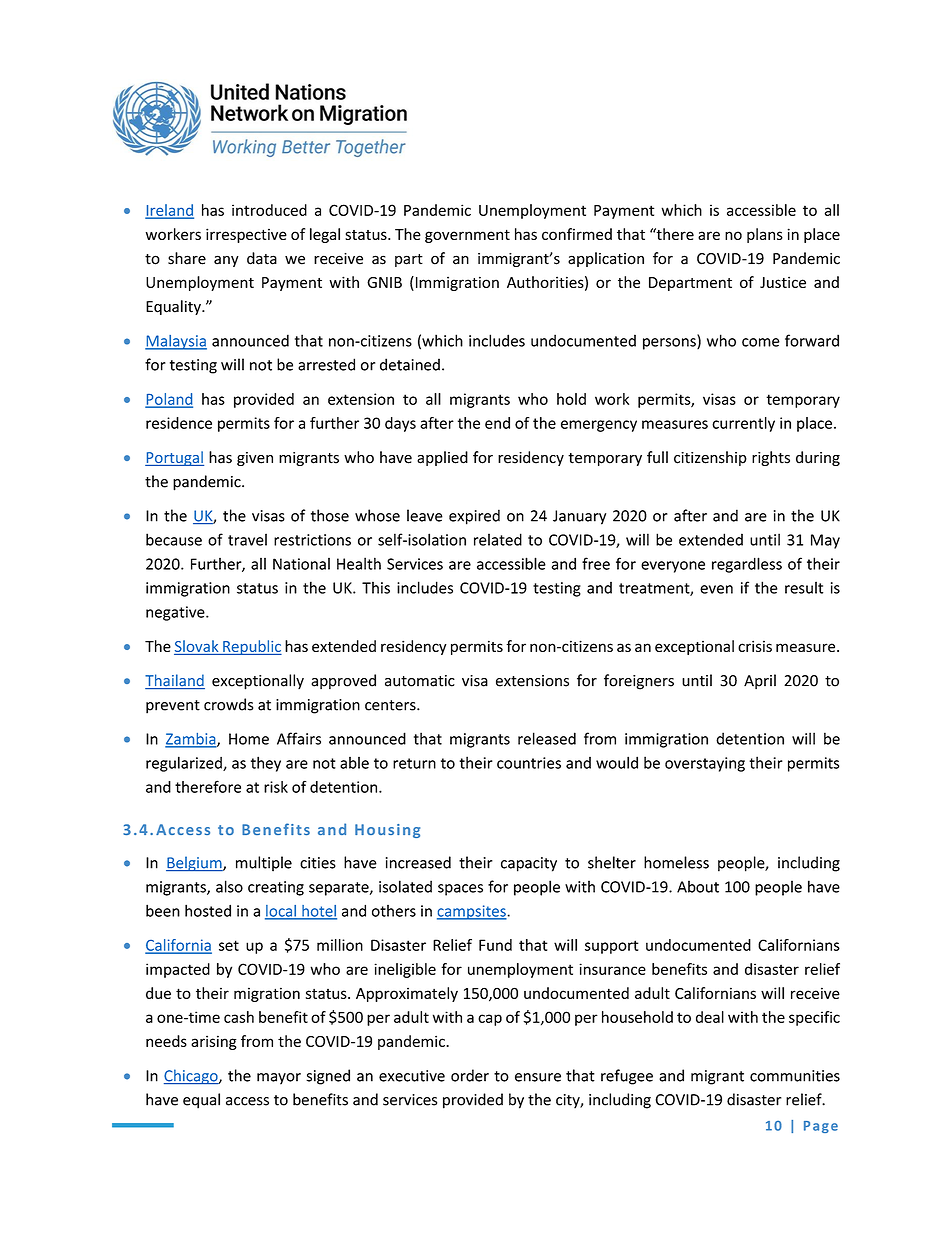 The height and width of the screenshot is (1233, 952). What do you see at coordinates (255, 459) in the screenshot?
I see `given` at bounding box center [255, 459].
